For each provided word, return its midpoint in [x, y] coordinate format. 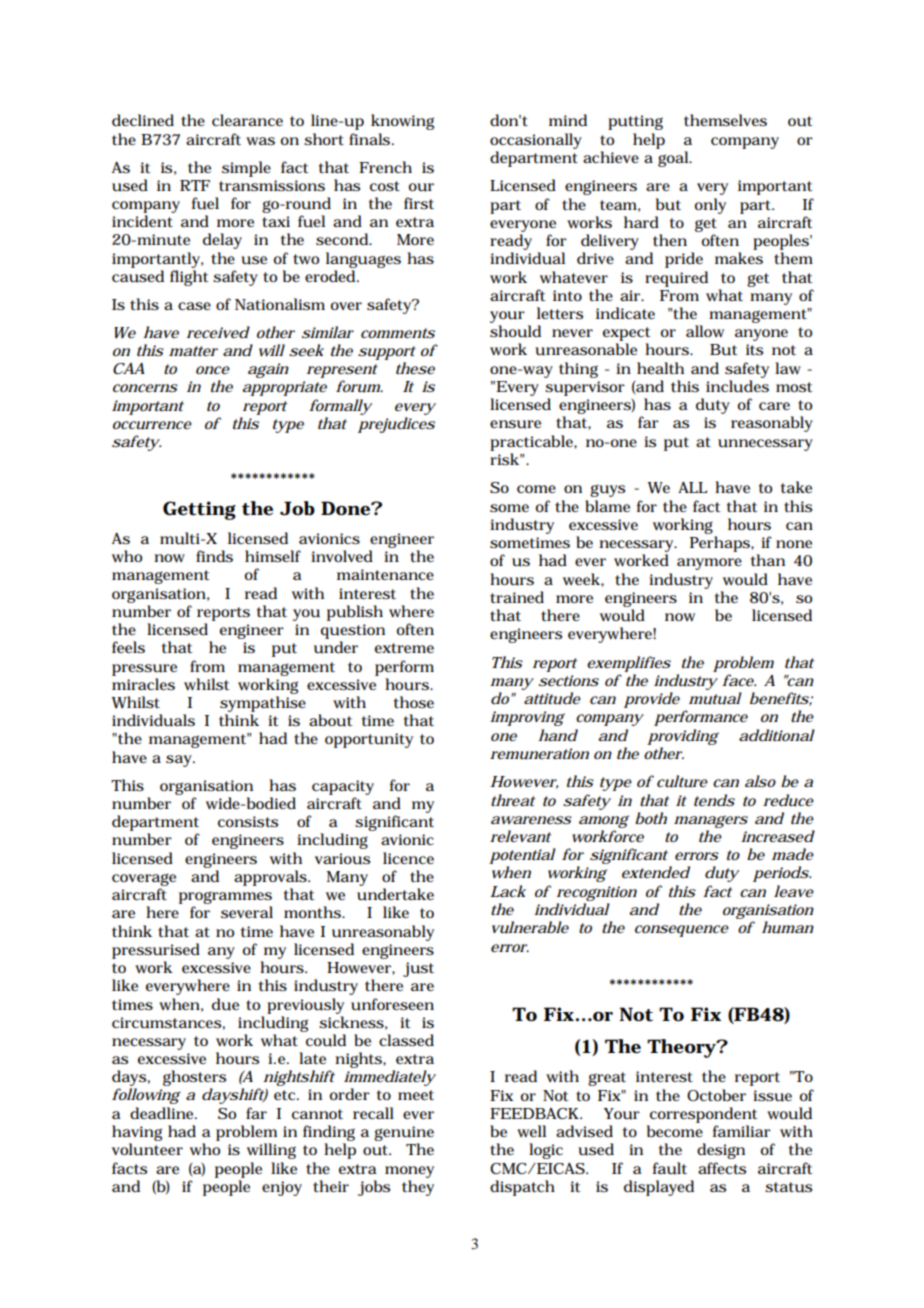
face [739, 680]
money [409, 1172]
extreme [404, 648]
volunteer [147, 1149]
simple [246, 169]
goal [674, 159]
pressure [144, 670]
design [721, 1151]
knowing [402, 122]
